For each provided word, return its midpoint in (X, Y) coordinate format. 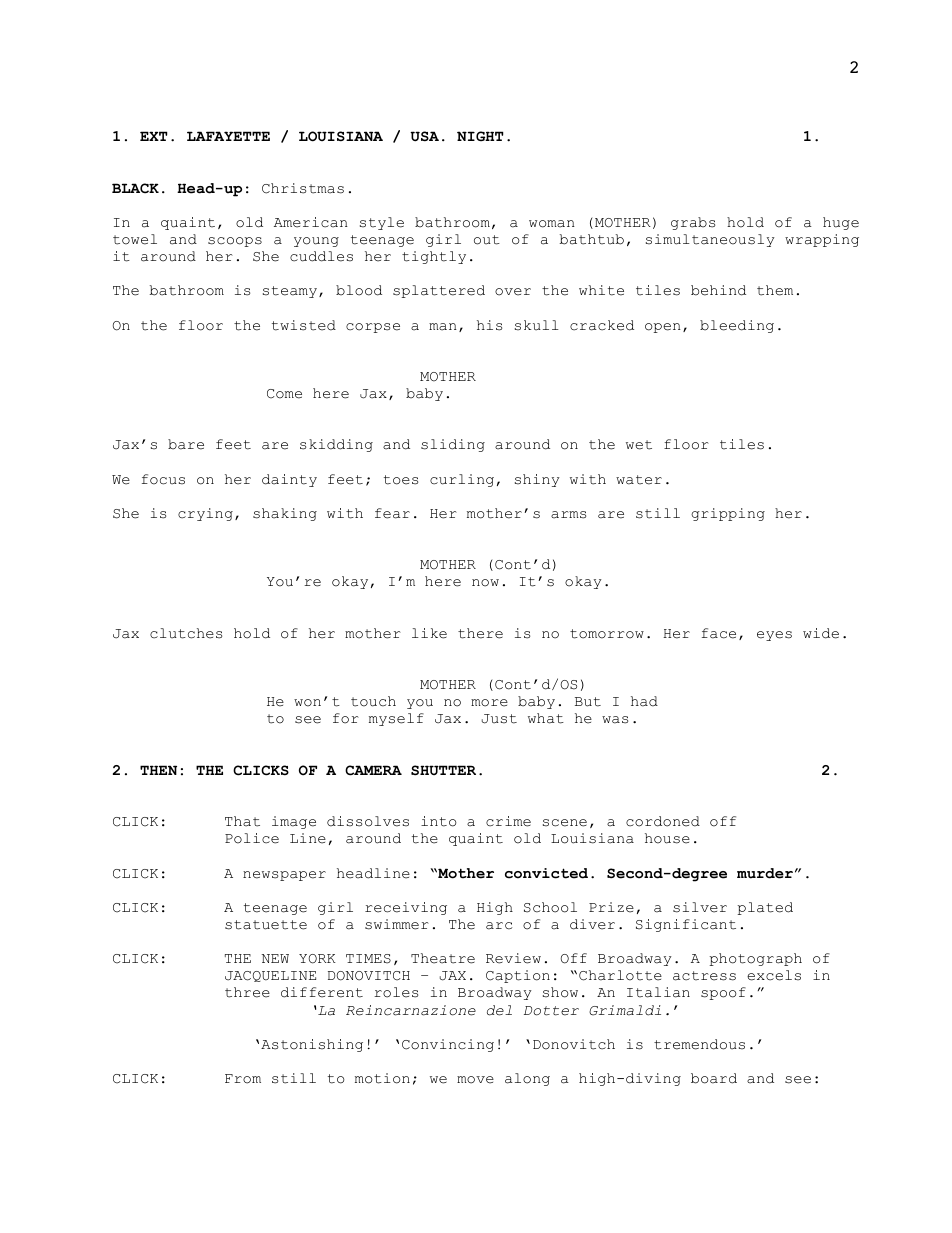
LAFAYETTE (228, 136)
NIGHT (480, 136)
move (475, 1080)
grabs (693, 223)
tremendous (699, 1044)
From (243, 1079)
